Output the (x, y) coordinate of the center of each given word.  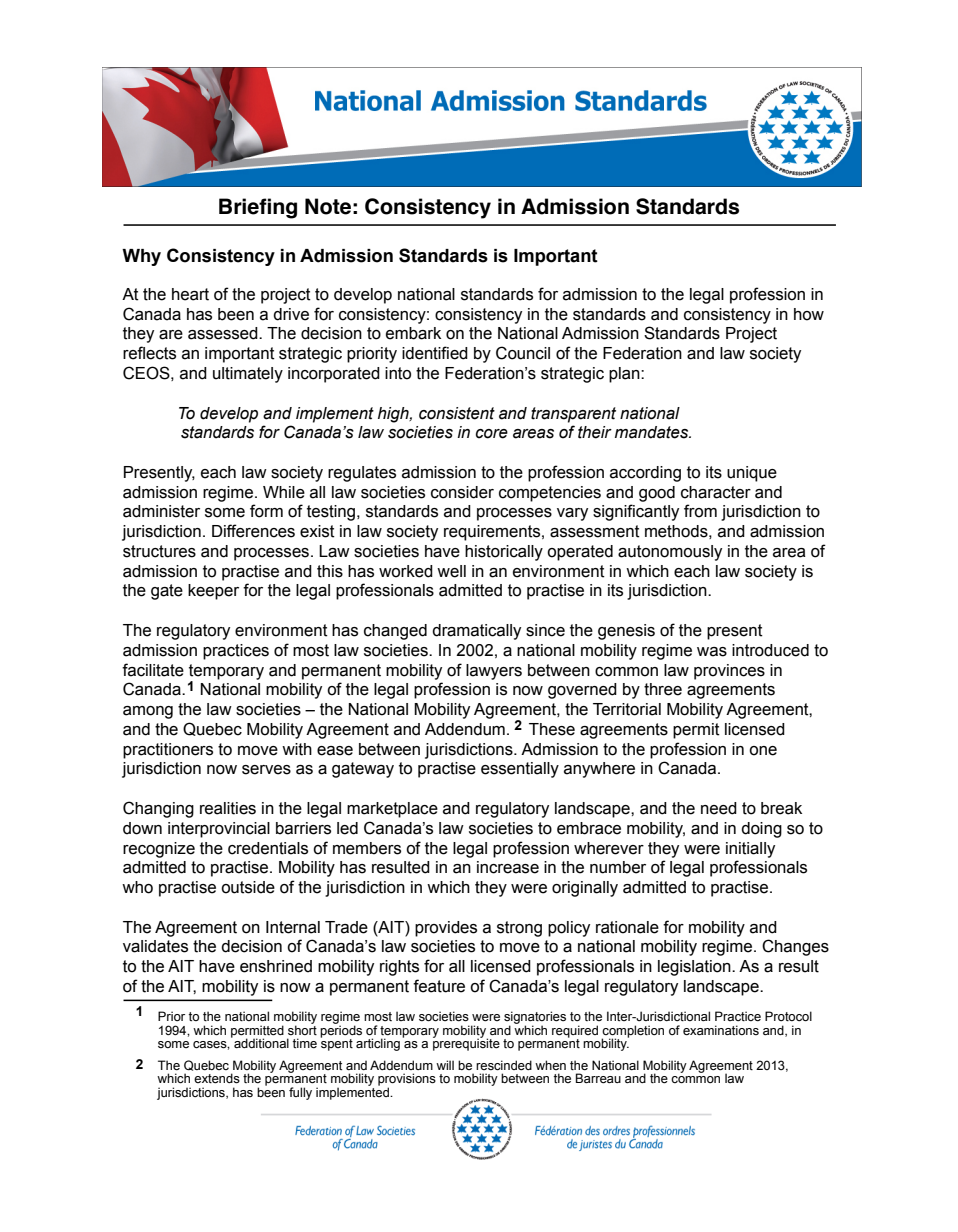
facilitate (153, 670)
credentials (268, 848)
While (284, 492)
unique (752, 474)
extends (217, 1078)
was (712, 652)
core (492, 434)
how (809, 314)
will (445, 1065)
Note (328, 206)
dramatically (476, 632)
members (367, 848)
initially (750, 850)
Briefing (258, 208)
